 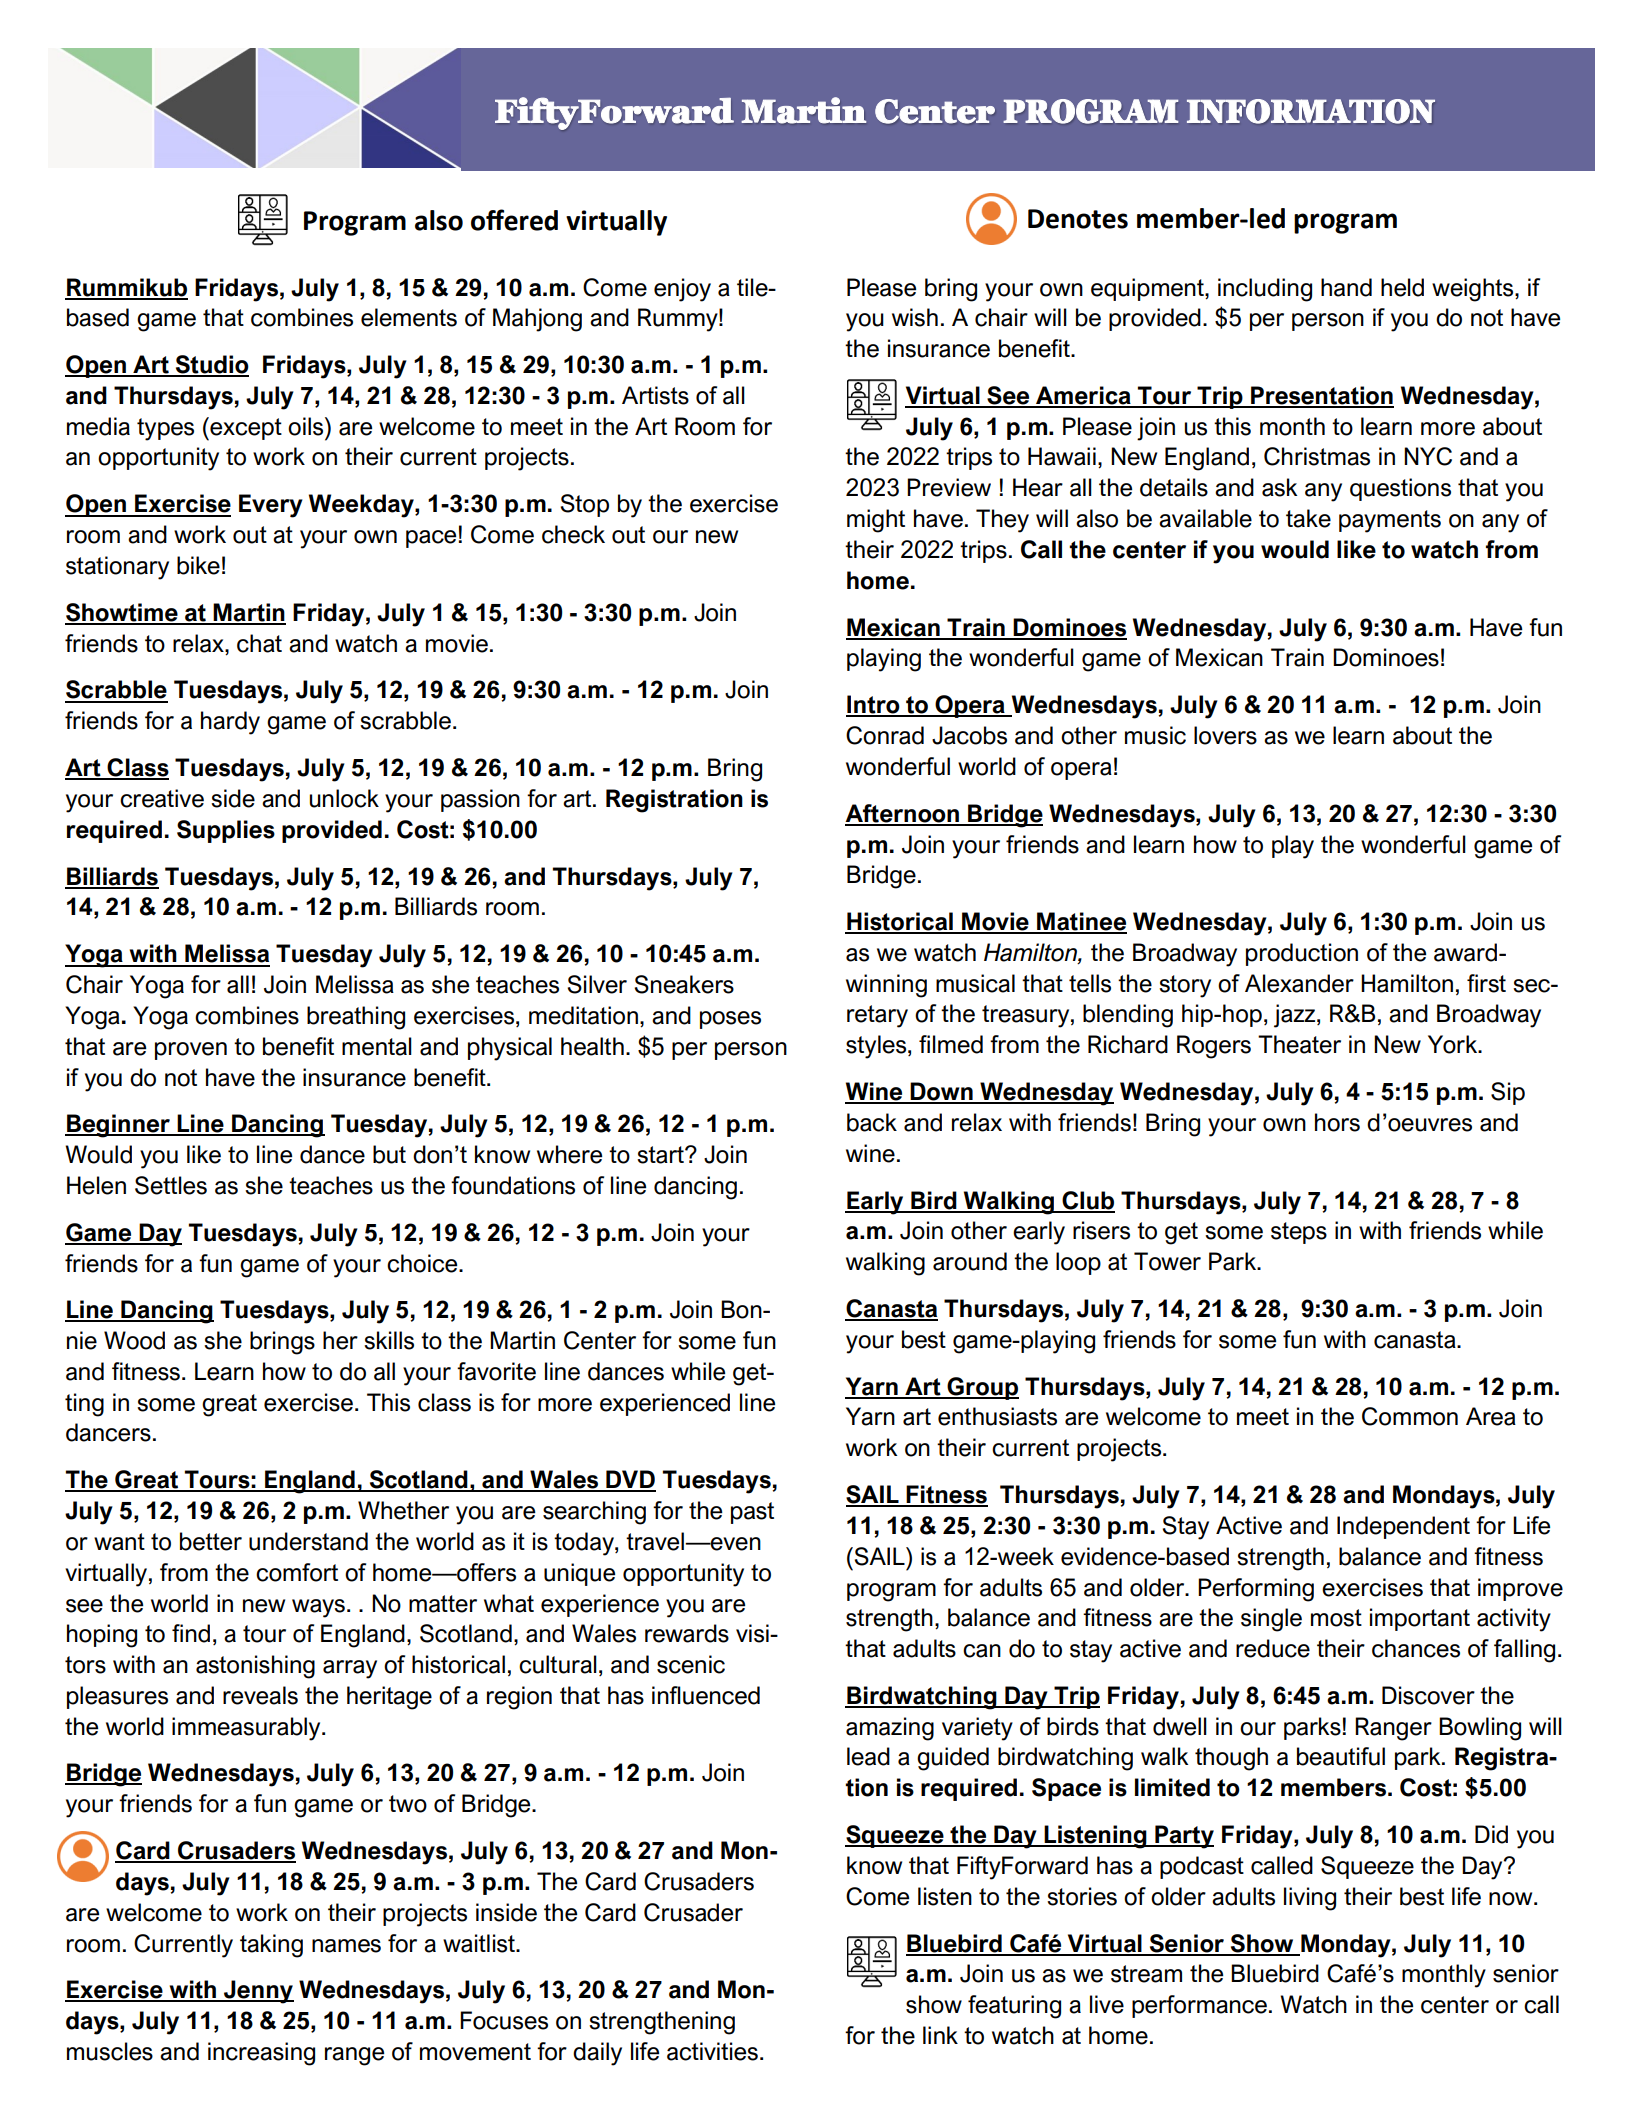 What do you see at coordinates (259, 643) in the screenshot?
I see `chat` at bounding box center [259, 643].
